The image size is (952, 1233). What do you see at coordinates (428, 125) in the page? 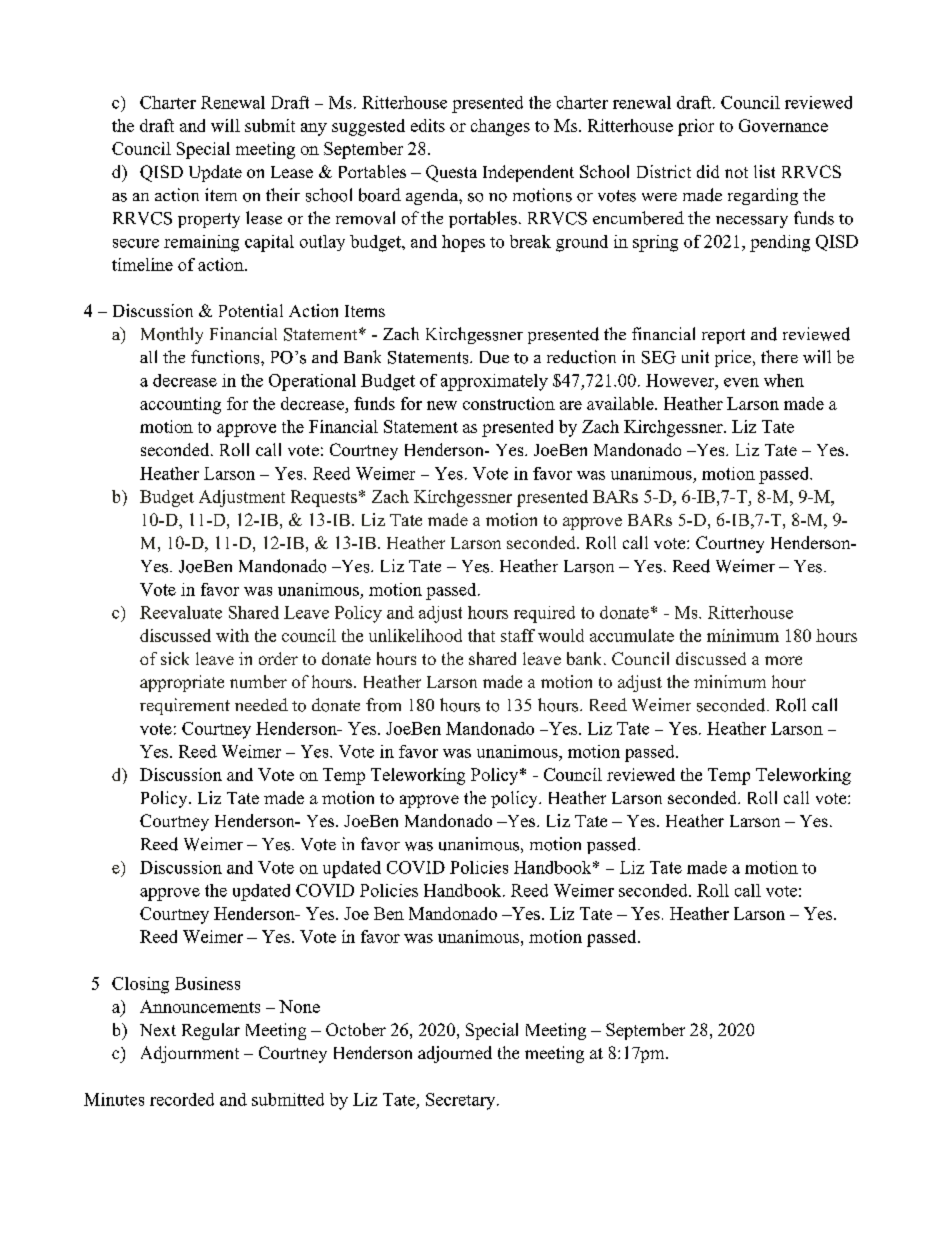
I see `edits` at bounding box center [428, 125].
